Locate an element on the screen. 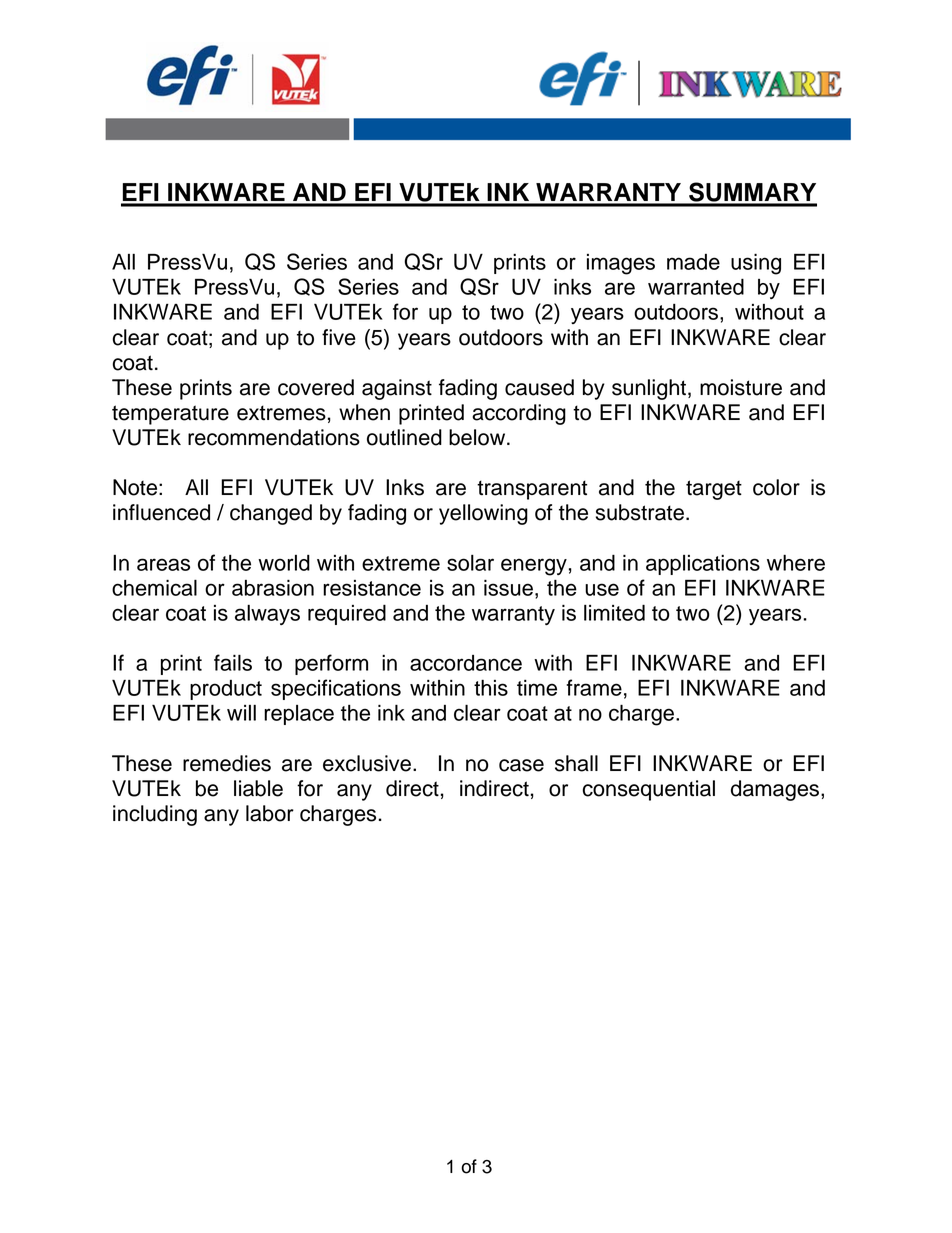  changed is located at coordinates (271, 514).
